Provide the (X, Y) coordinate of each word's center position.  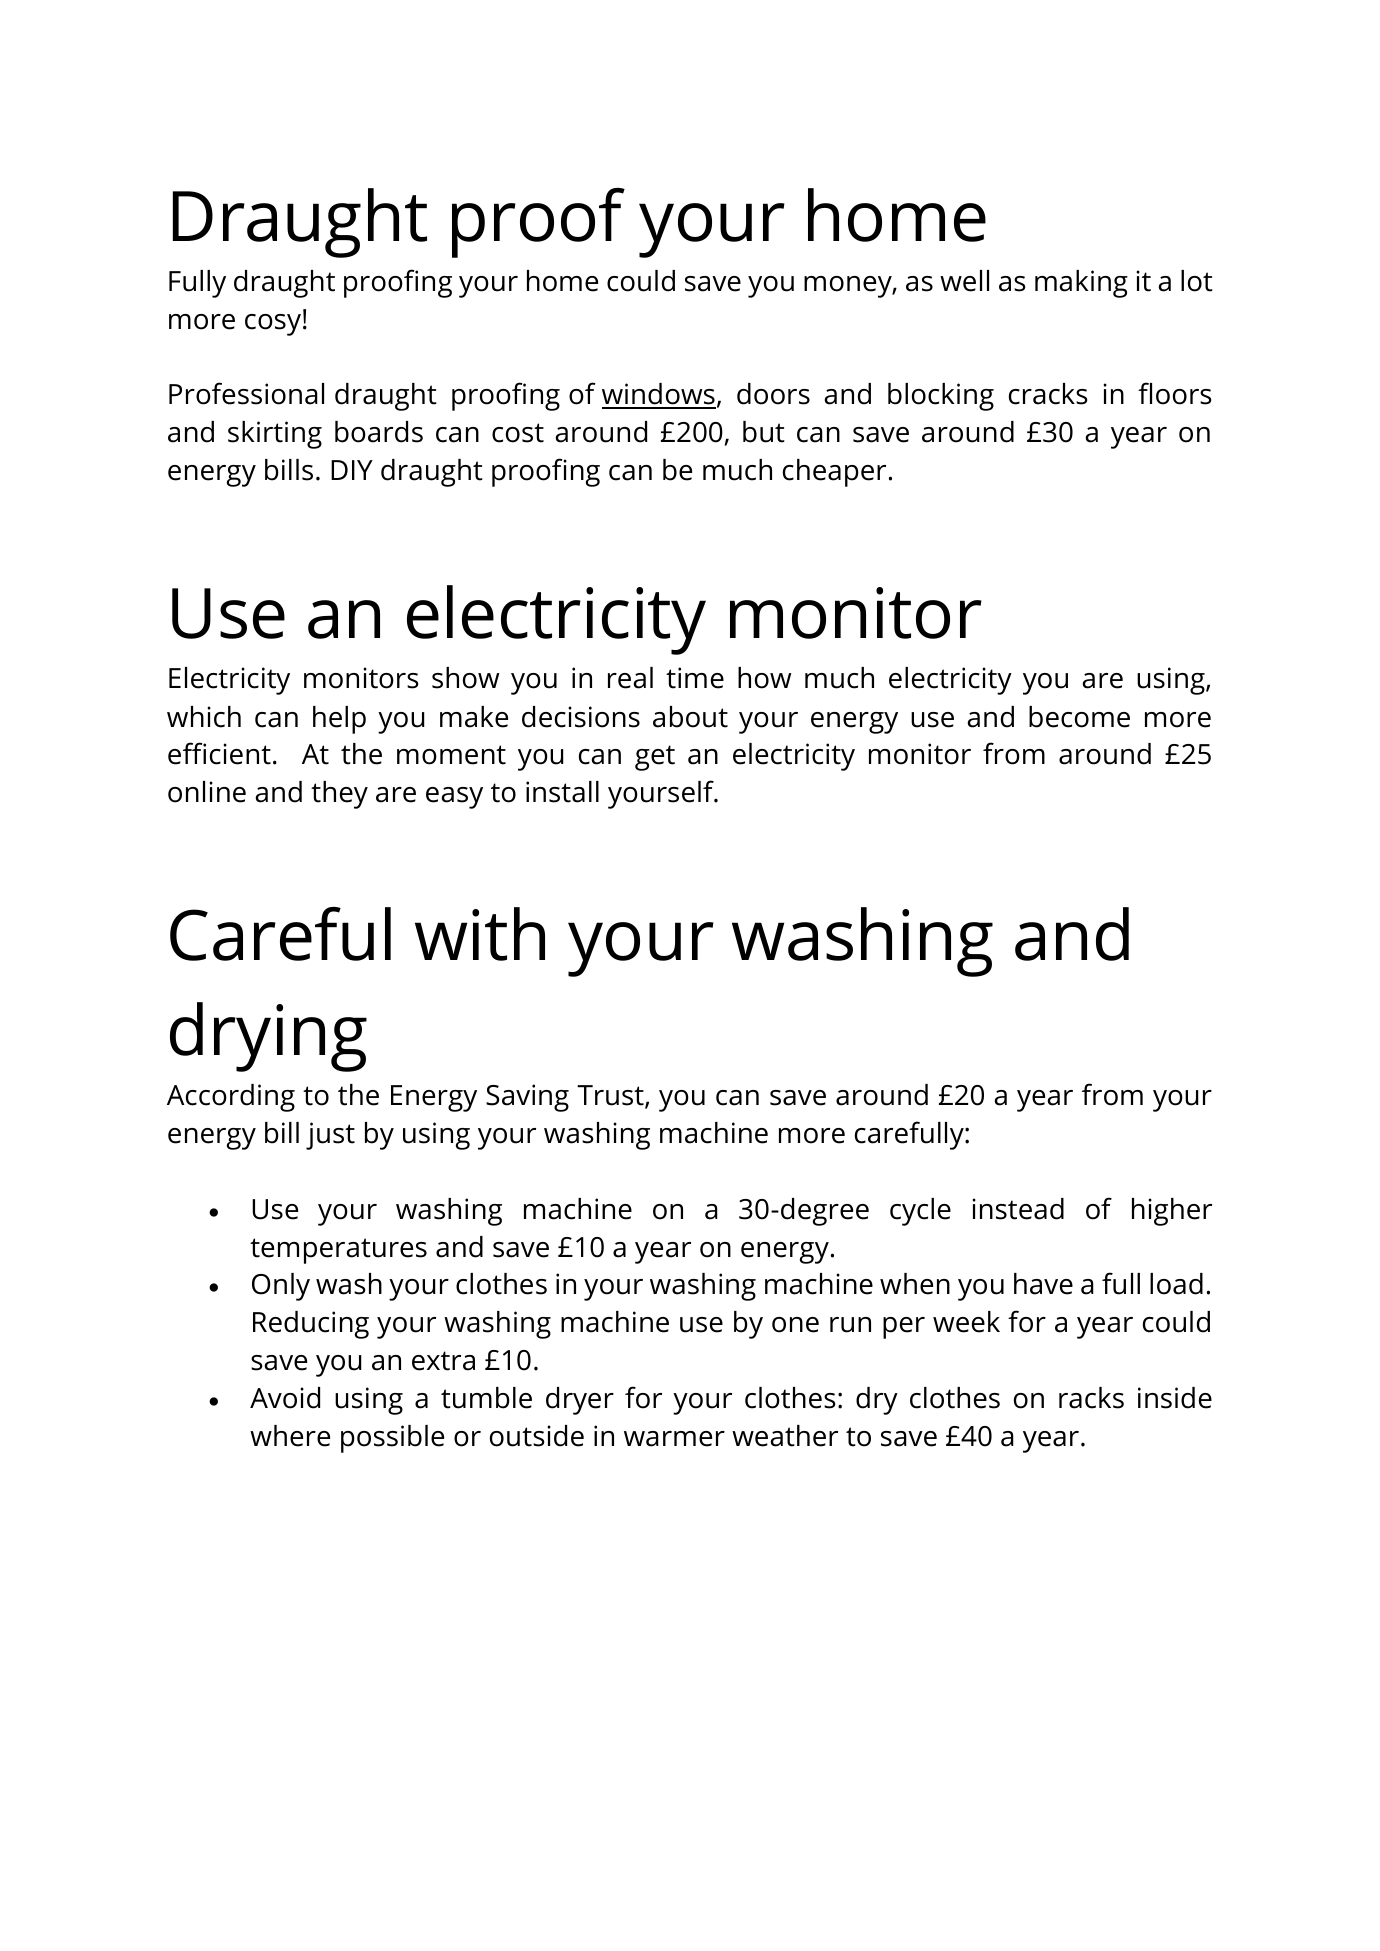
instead (1018, 1209)
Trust (611, 1096)
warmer (674, 1439)
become (1079, 717)
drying (268, 1037)
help (339, 720)
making (1081, 284)
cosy (273, 325)
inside (1175, 1398)
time (695, 678)
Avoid (285, 1398)
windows (659, 395)
